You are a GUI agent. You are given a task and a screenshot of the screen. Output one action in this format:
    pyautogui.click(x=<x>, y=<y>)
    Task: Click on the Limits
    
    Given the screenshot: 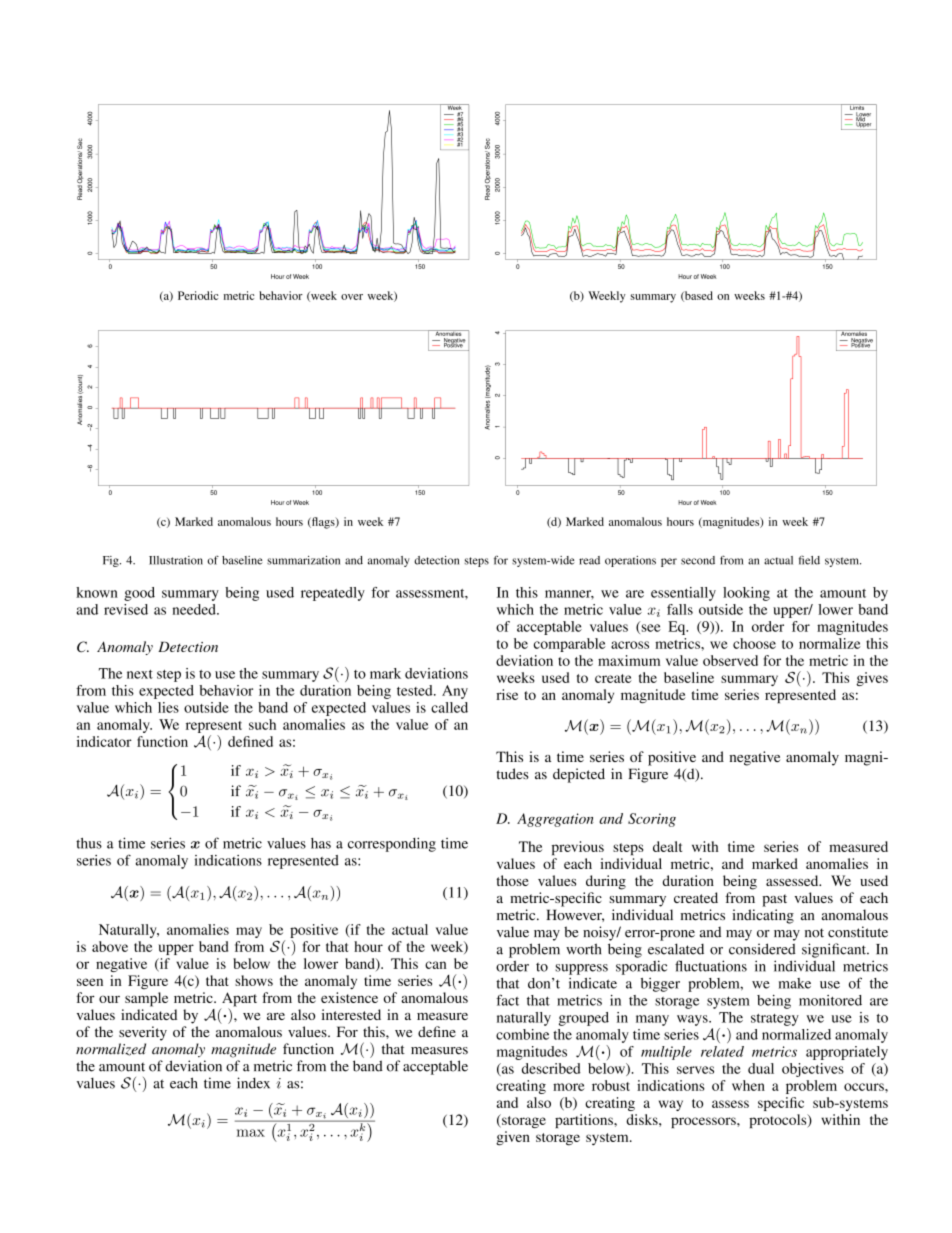 What is the action you would take?
    pyautogui.click(x=857, y=107)
